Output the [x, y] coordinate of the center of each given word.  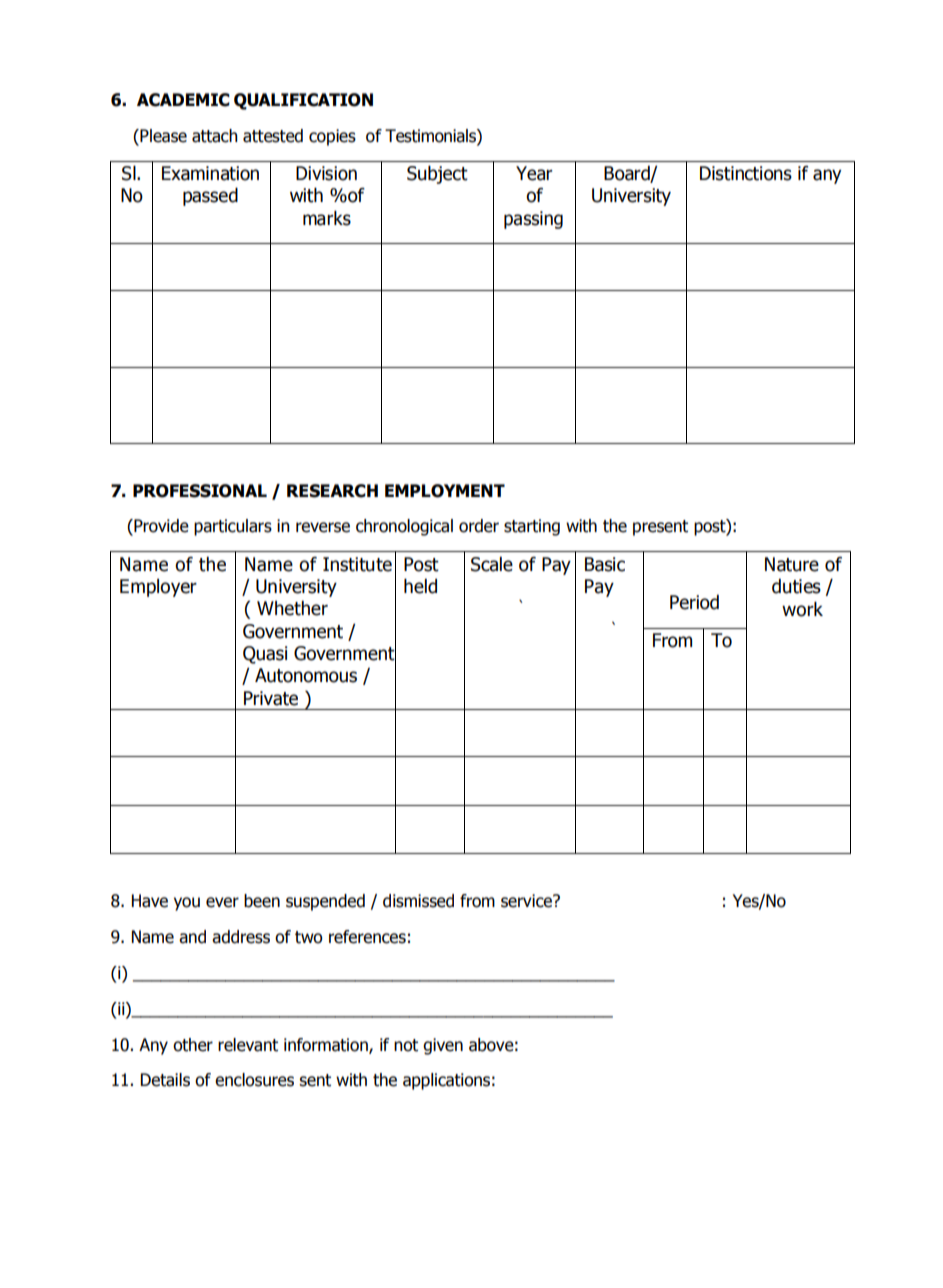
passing [533, 220]
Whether [292, 608]
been [262, 901]
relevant [248, 1045]
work [802, 609]
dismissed [418, 901]
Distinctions [746, 173]
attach [215, 136]
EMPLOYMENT [445, 491]
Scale [492, 564]
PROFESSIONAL [200, 491]
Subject [437, 174]
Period [694, 602]
